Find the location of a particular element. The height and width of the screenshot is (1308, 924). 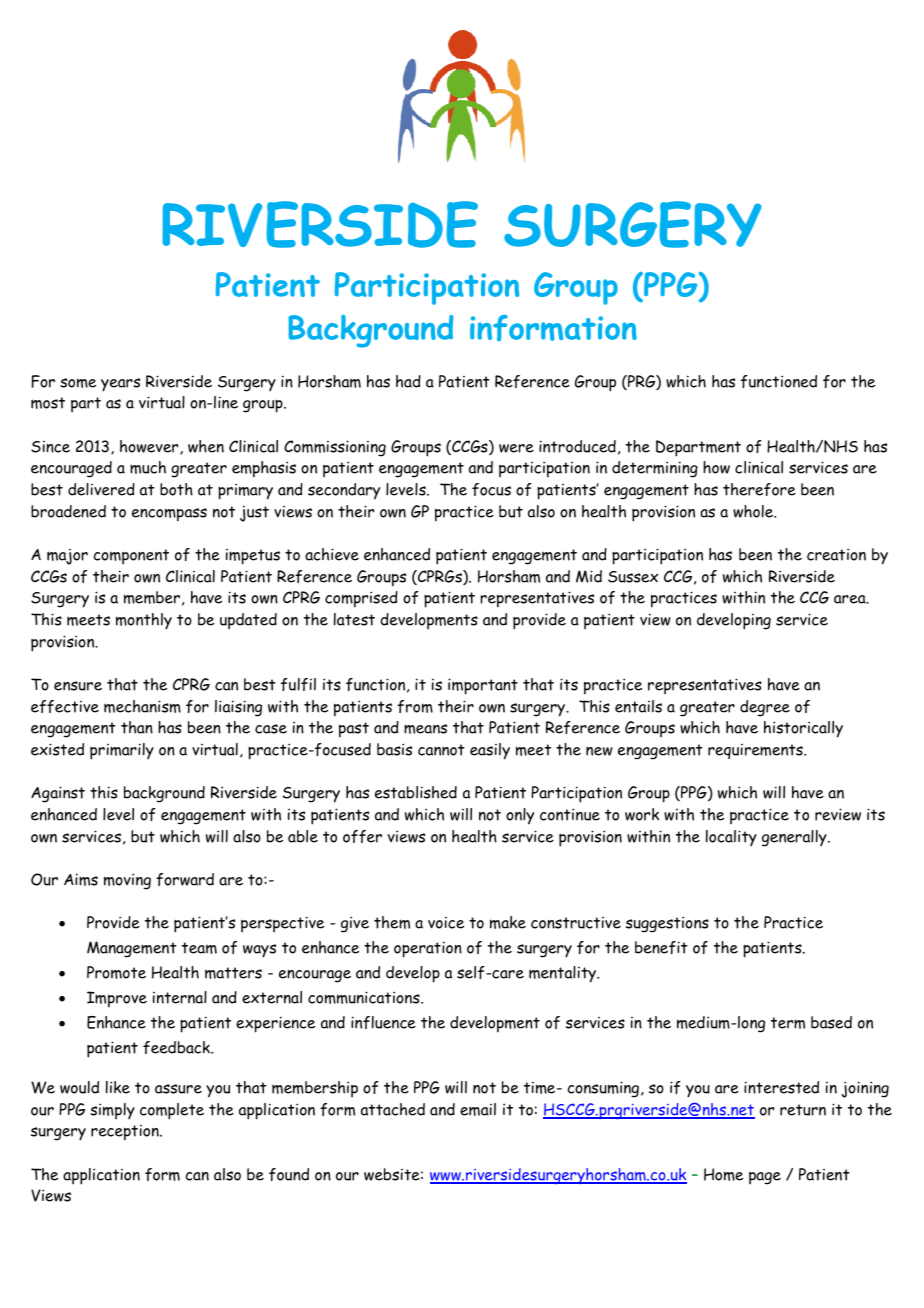

therefore is located at coordinates (759, 489).
